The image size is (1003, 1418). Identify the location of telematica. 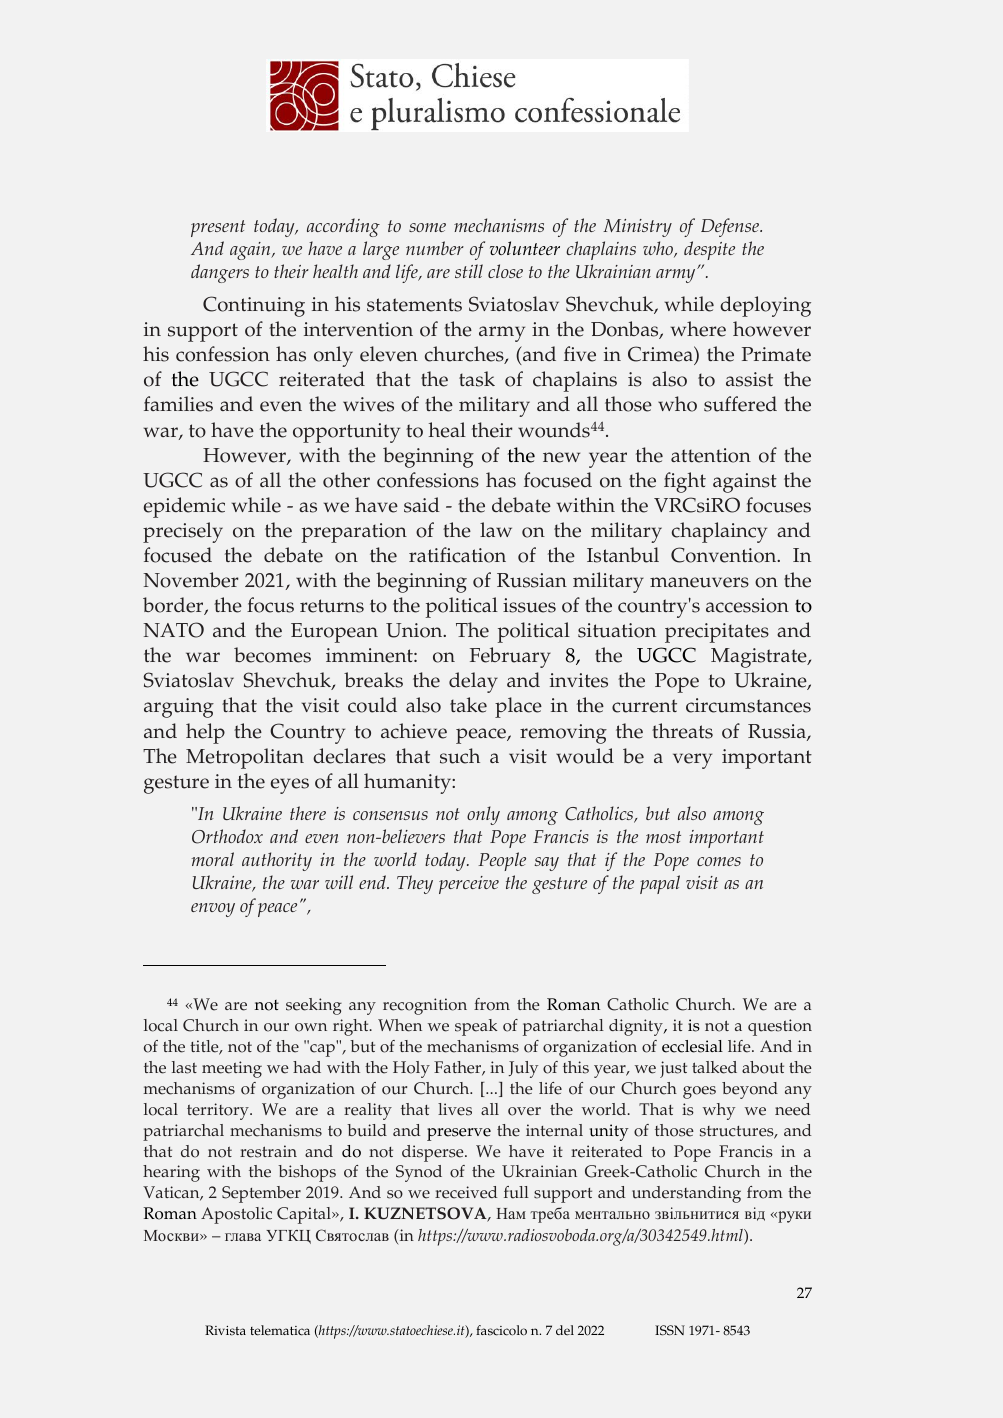
(280, 1330).
